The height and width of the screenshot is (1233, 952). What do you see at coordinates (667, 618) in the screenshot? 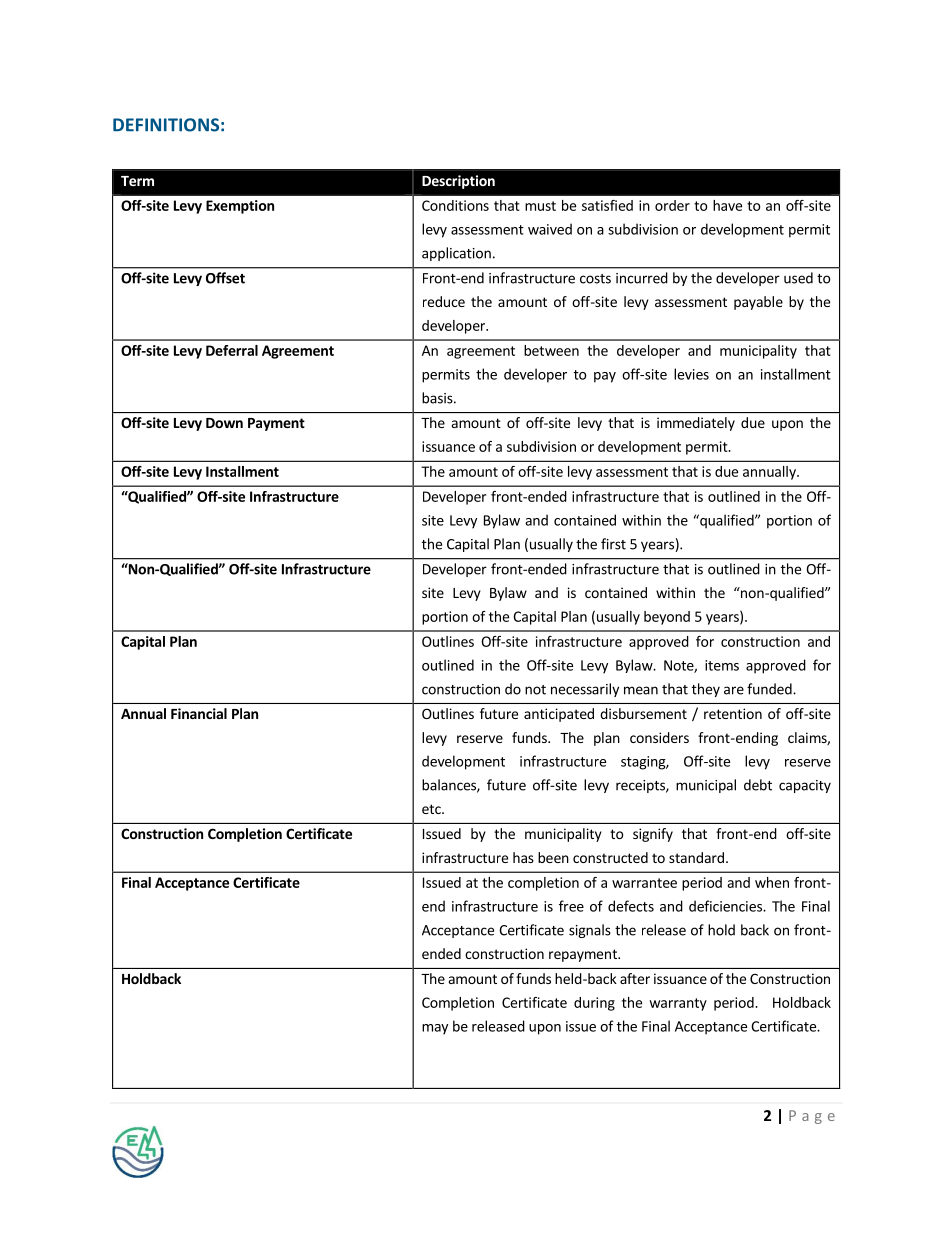
I see `beyond` at bounding box center [667, 618].
